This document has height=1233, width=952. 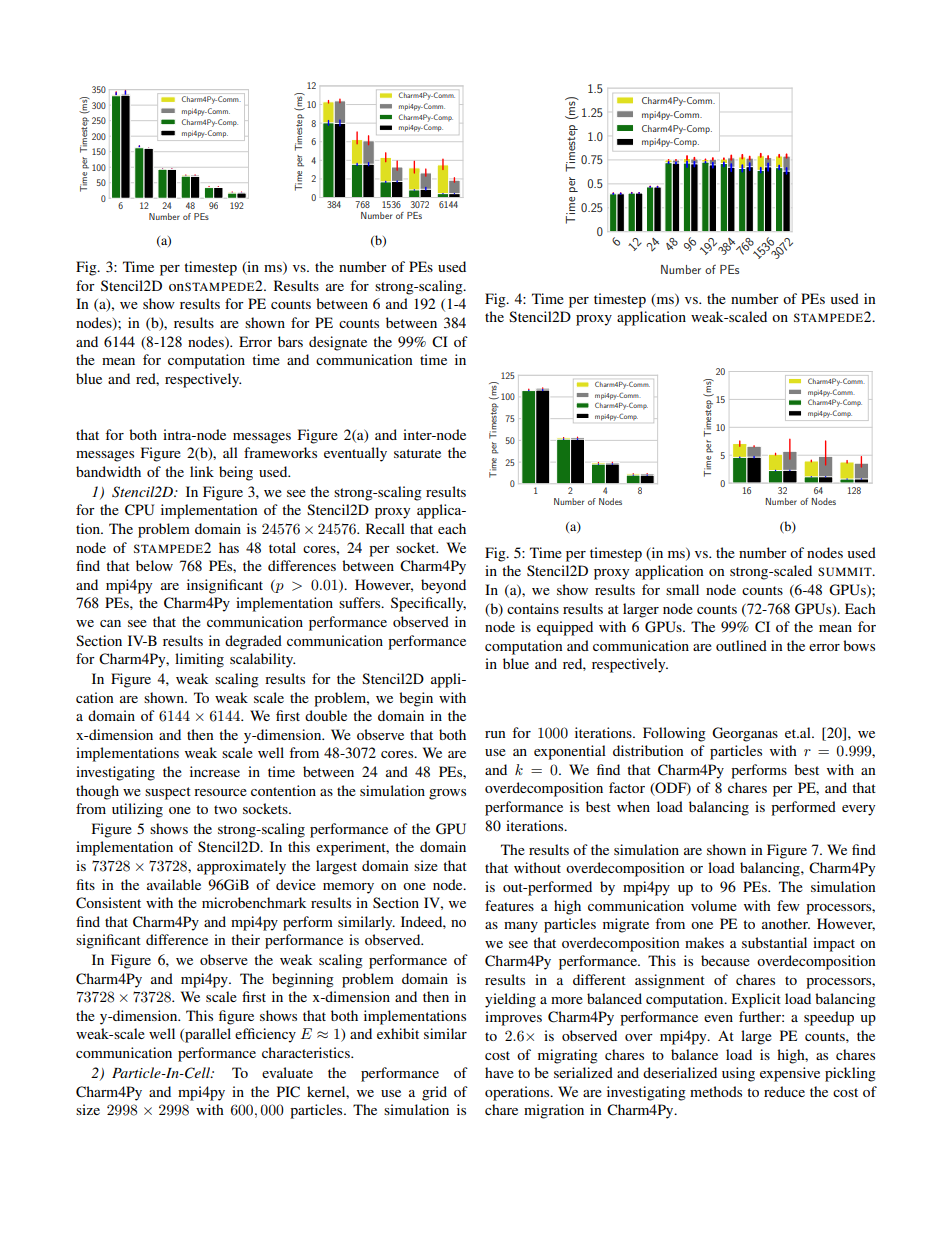 I want to click on suspect, so click(x=168, y=793).
